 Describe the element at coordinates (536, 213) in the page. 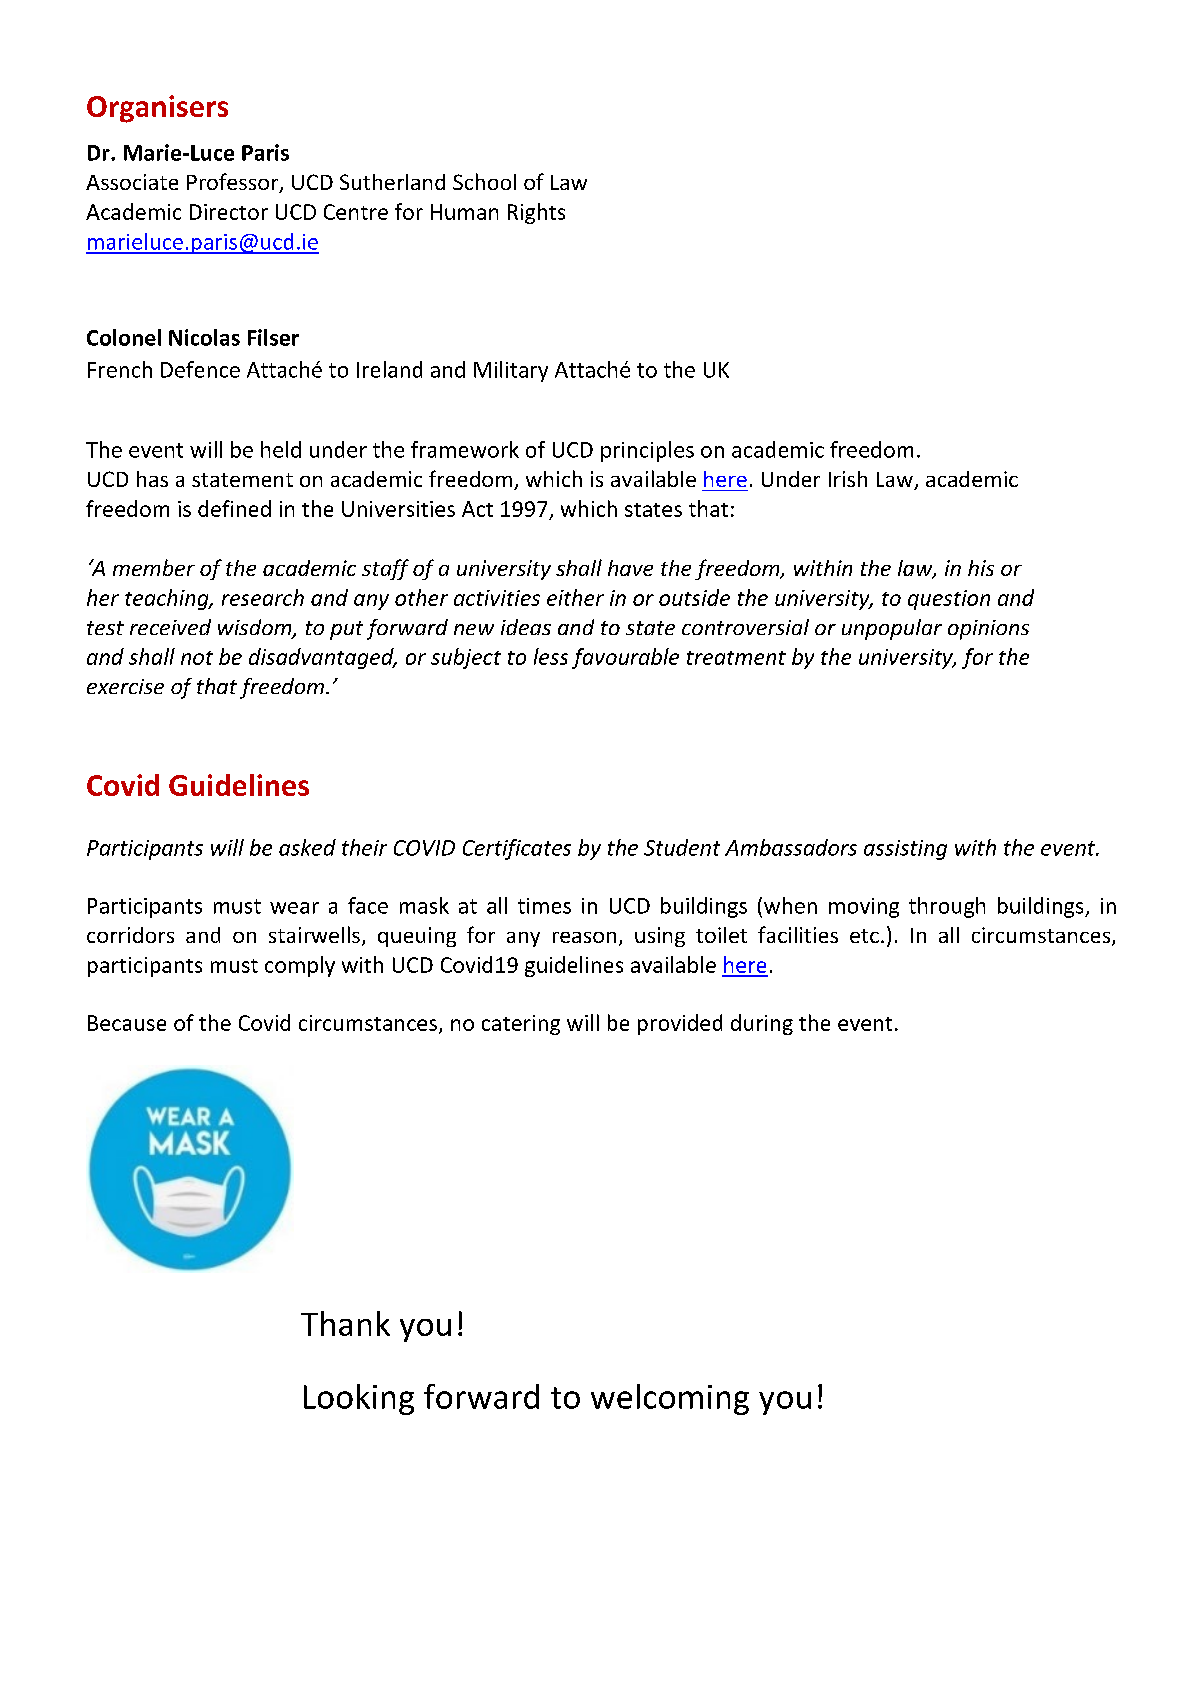

I see `Rights` at that location.
